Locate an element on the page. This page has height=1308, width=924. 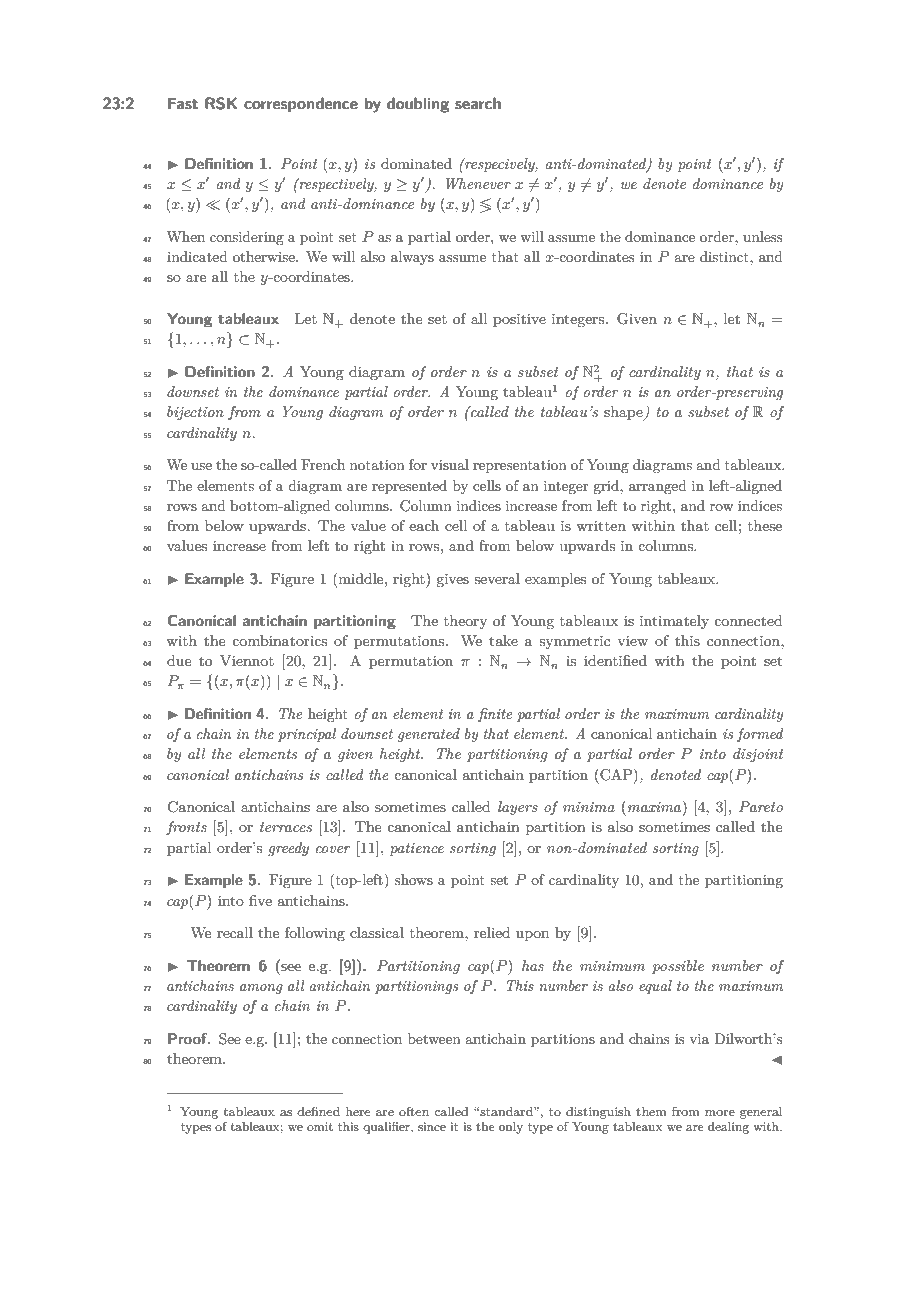
positive is located at coordinates (519, 320).
